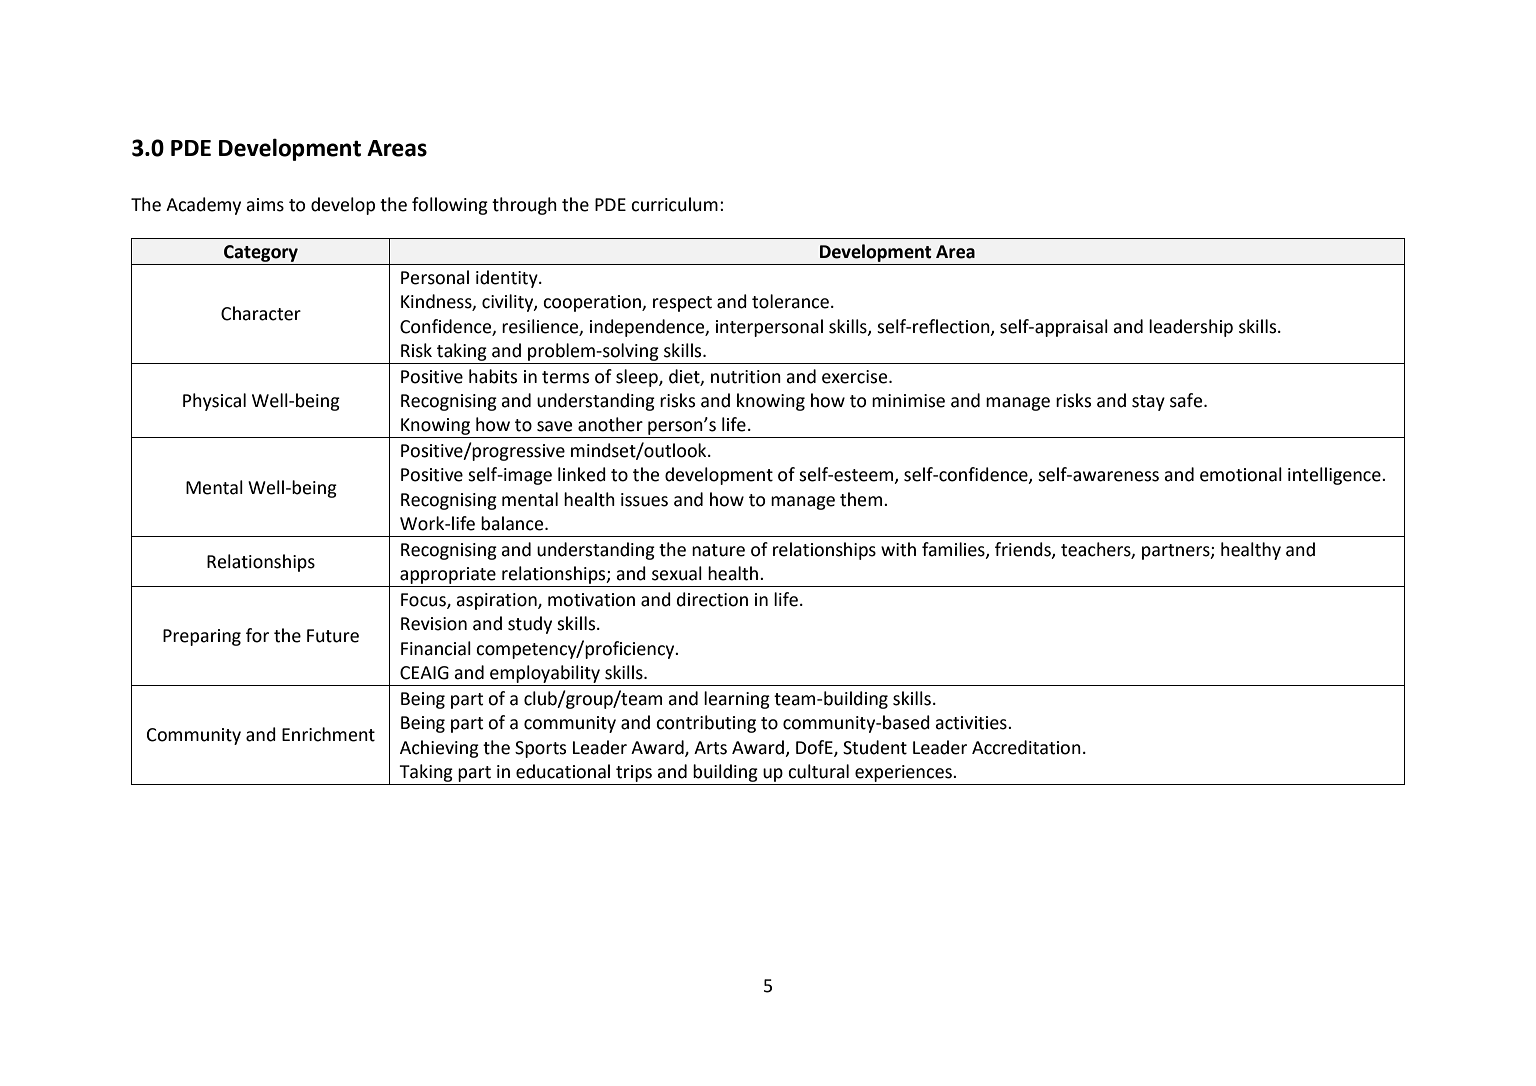 The height and width of the screenshot is (1086, 1536). What do you see at coordinates (610, 424) in the screenshot?
I see `another` at bounding box center [610, 424].
